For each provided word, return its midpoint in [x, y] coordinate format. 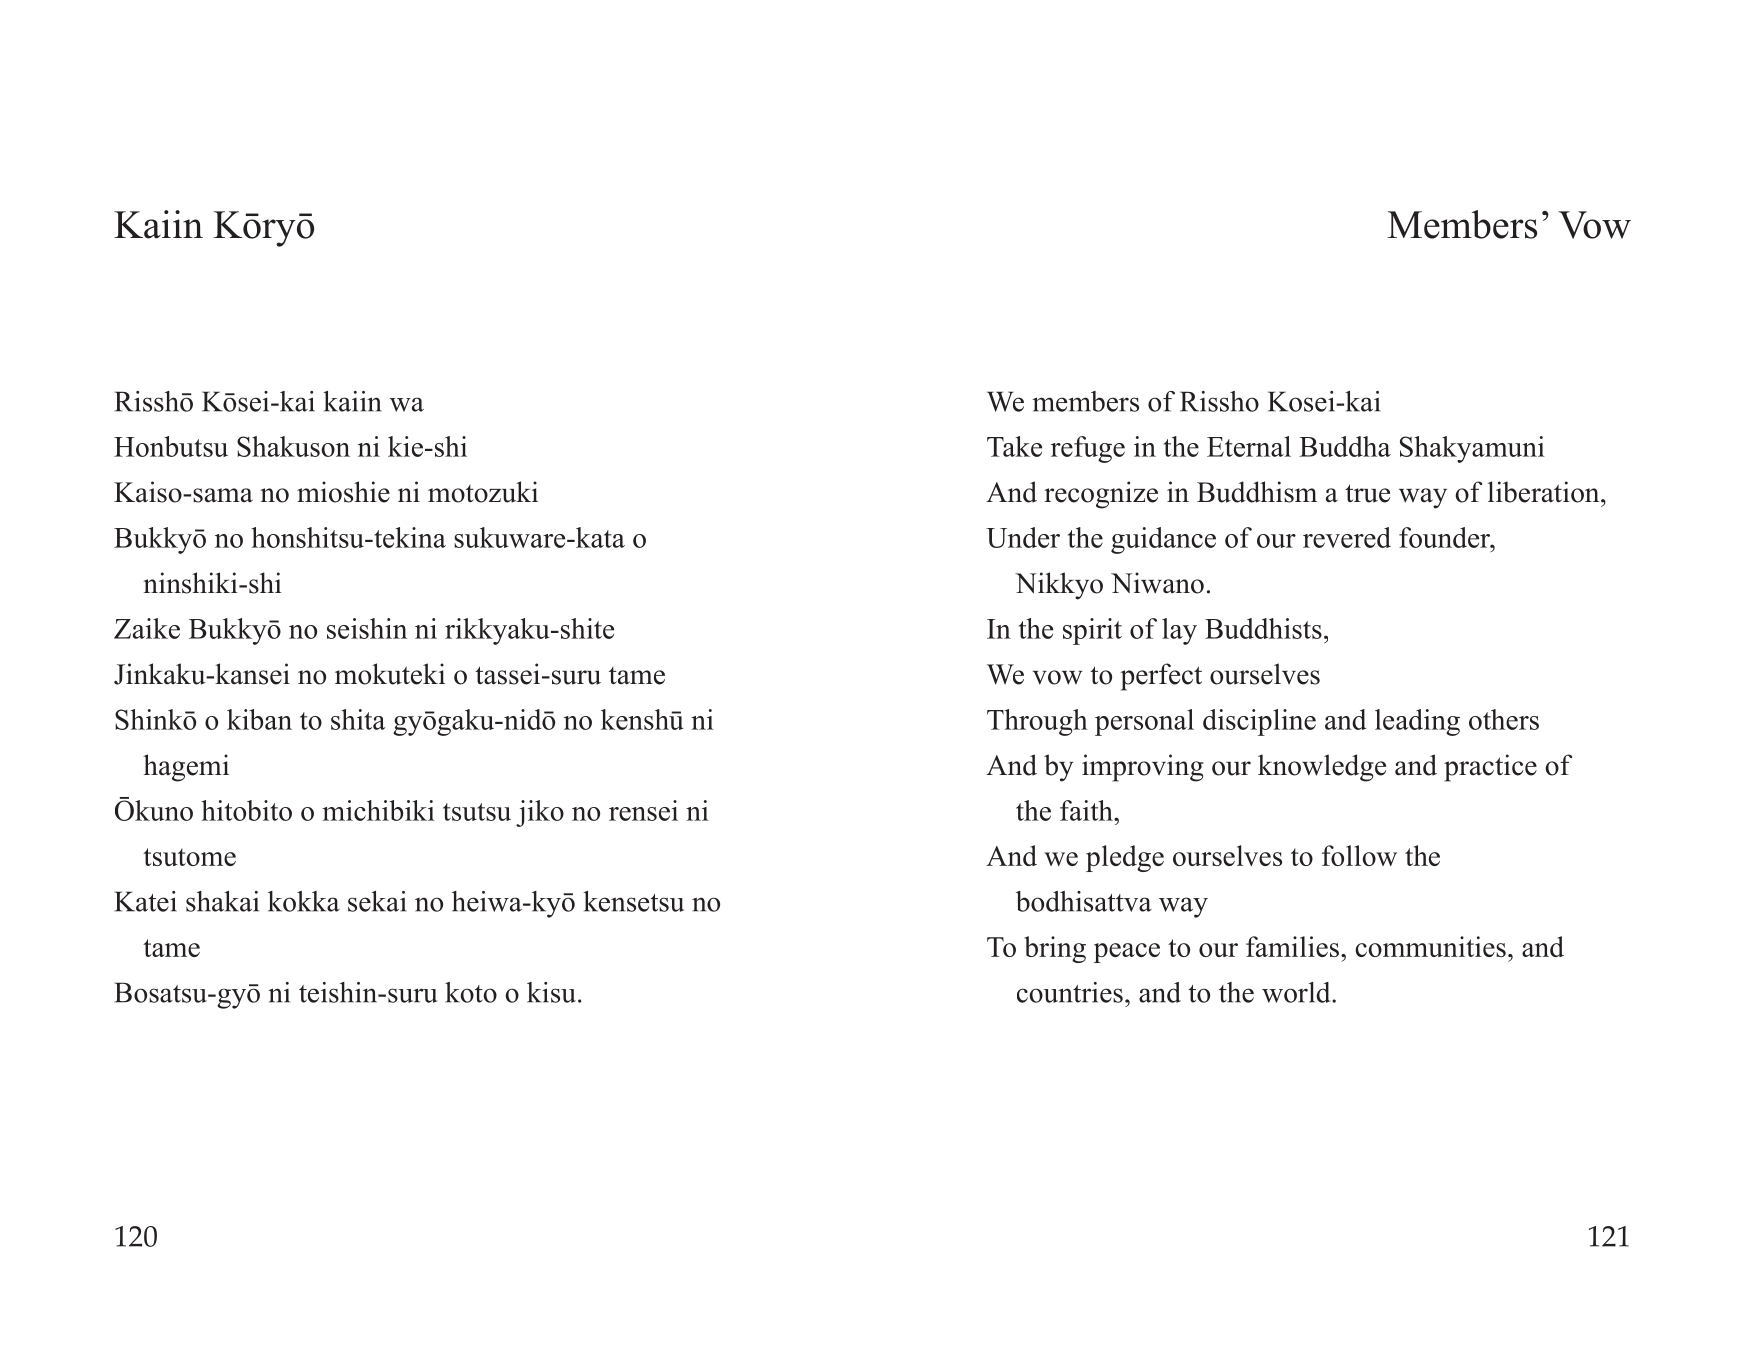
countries [1070, 992]
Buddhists [1263, 628]
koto [471, 992]
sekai [377, 901]
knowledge [1322, 768]
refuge [1088, 449]
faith [1087, 810]
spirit [1092, 631]
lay [1179, 631]
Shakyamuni [1472, 449]
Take [1014, 446]
